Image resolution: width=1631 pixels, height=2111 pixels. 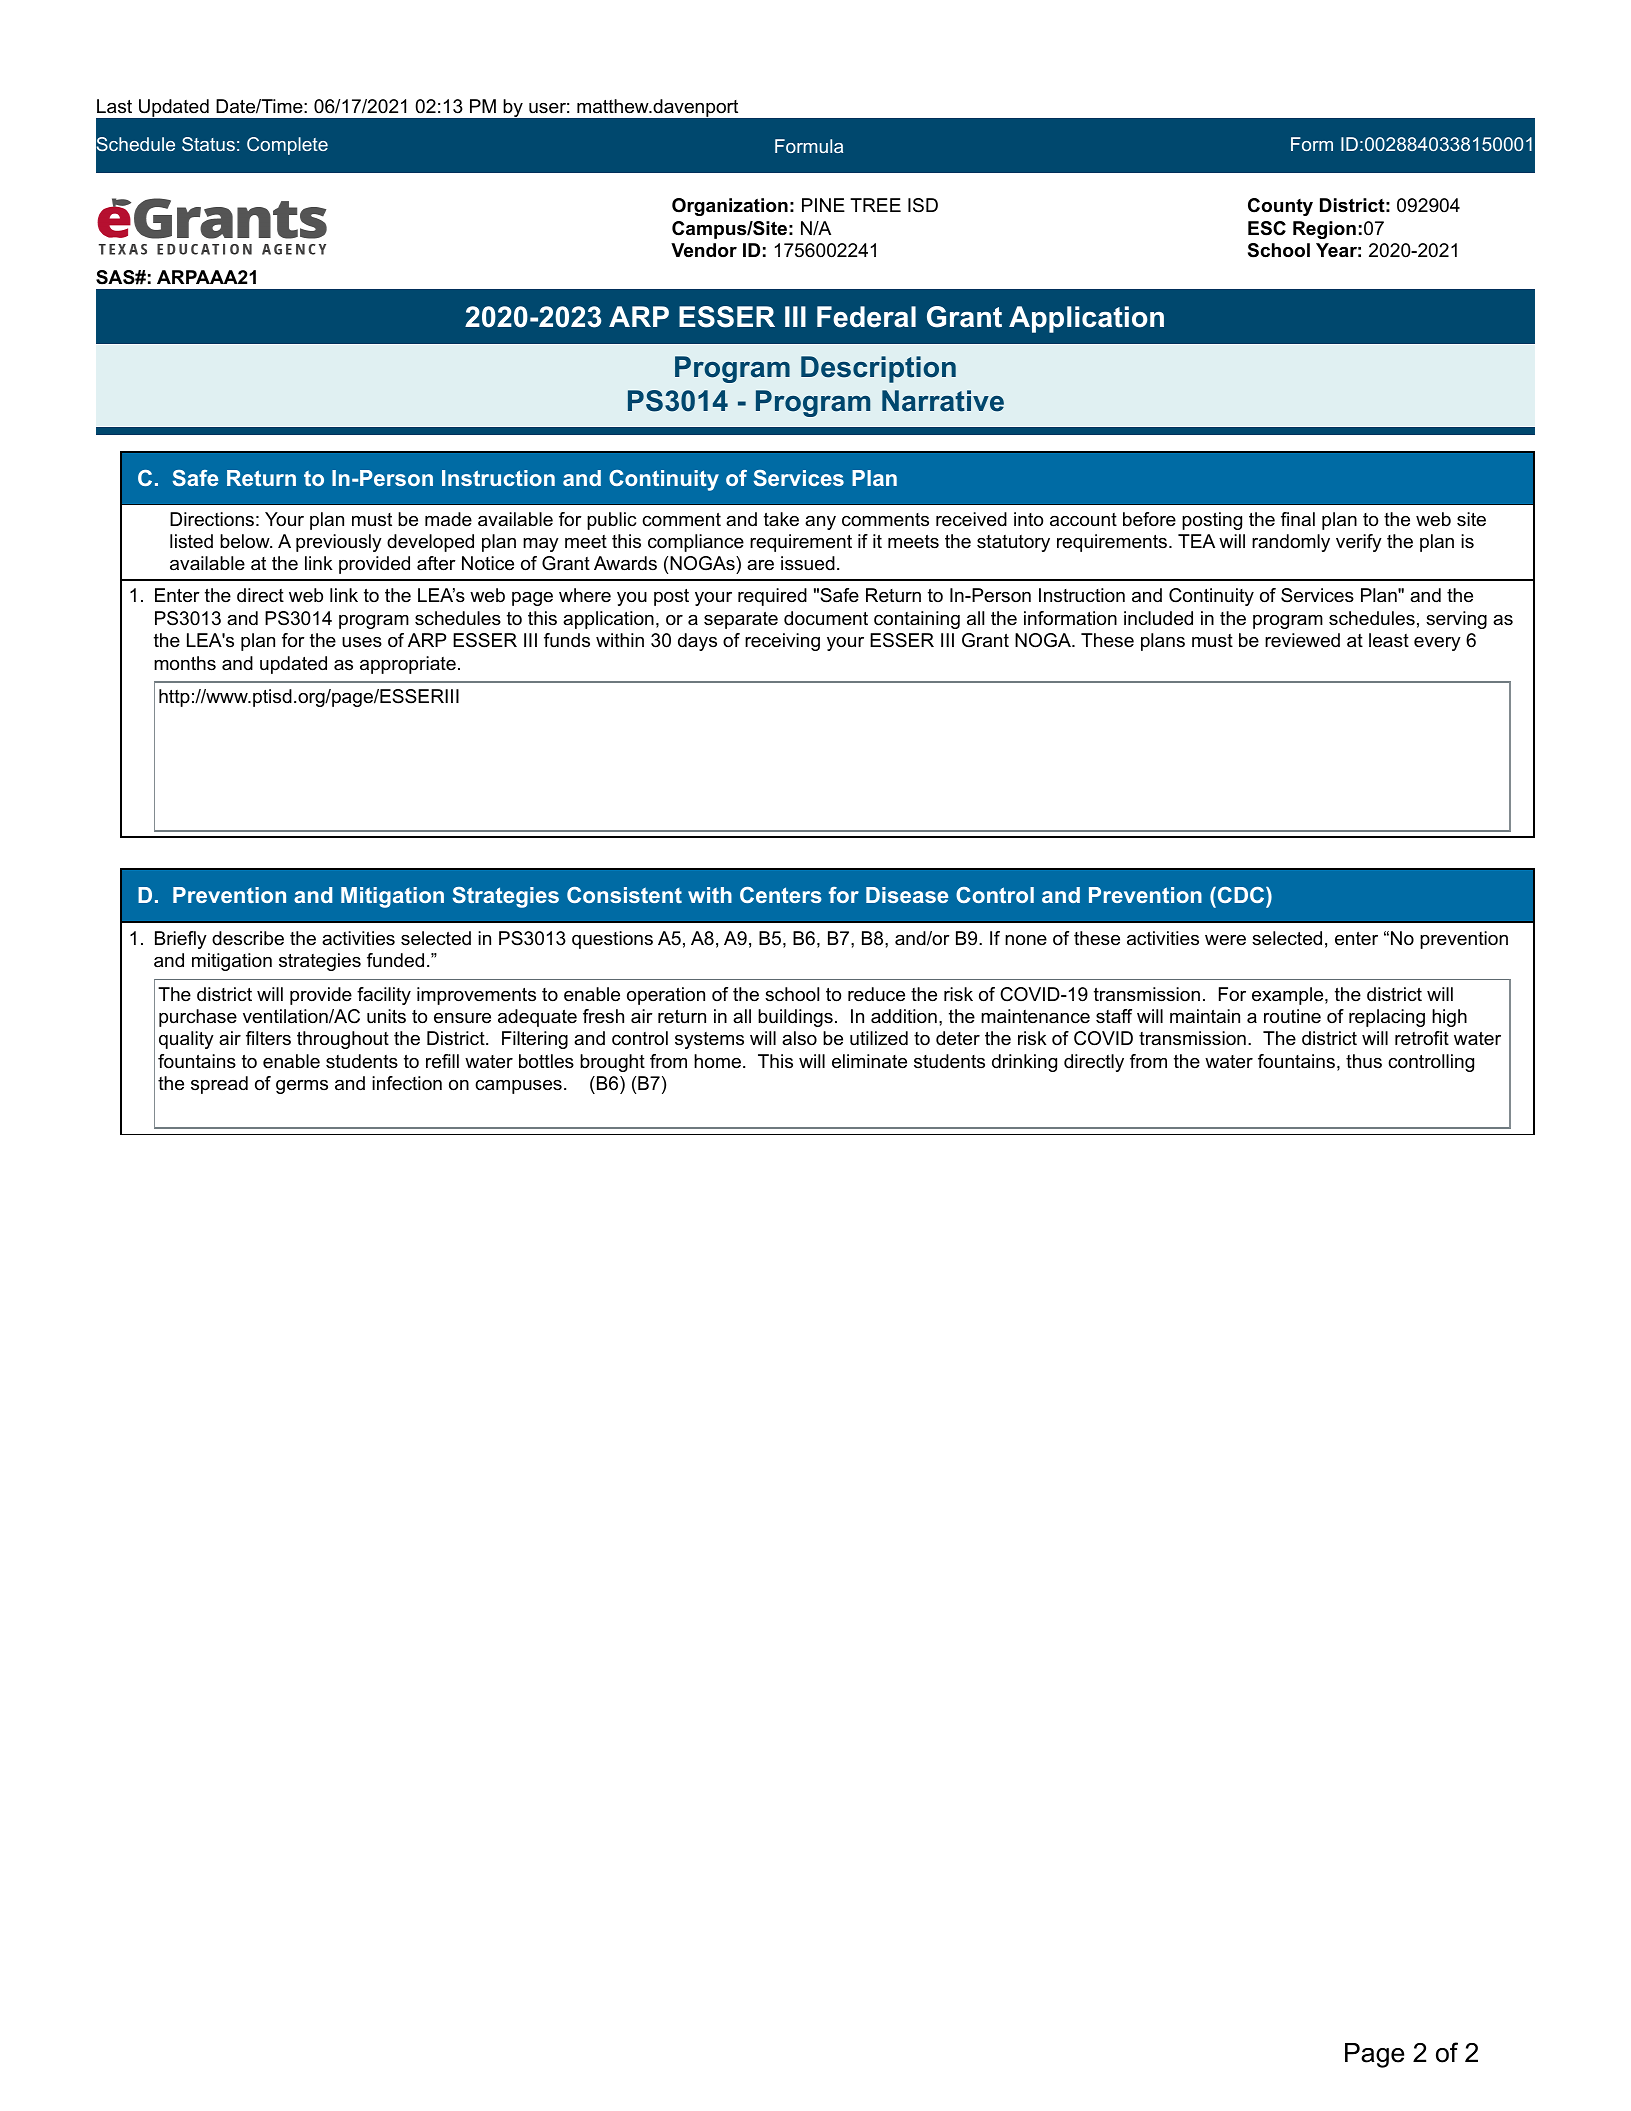 What do you see at coordinates (185, 663) in the document?
I see `months` at bounding box center [185, 663].
